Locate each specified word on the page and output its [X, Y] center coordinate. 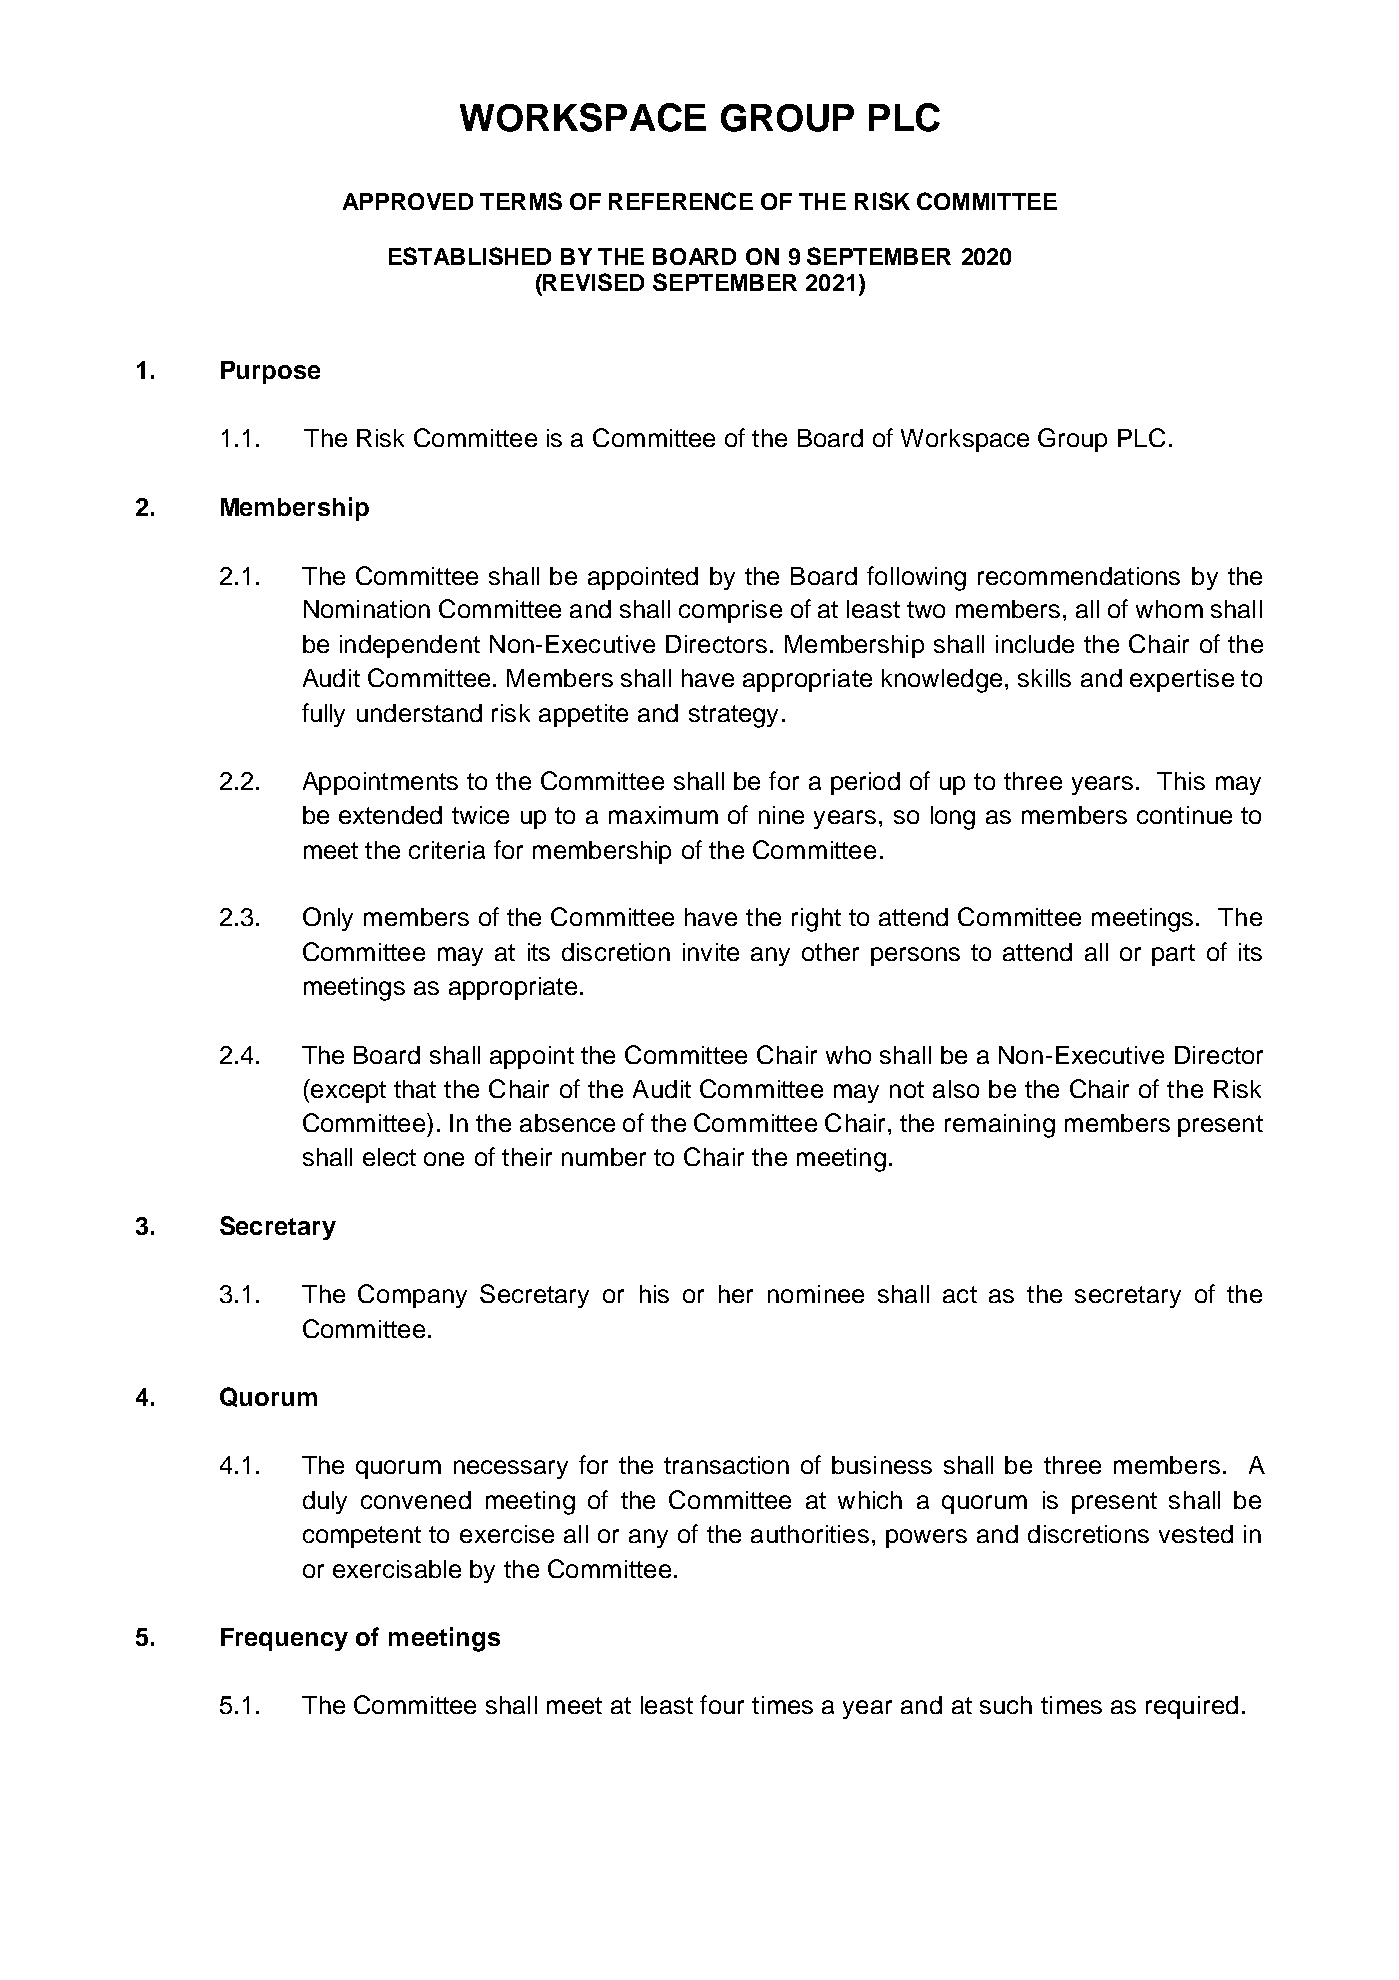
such [1006, 1705]
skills [1044, 678]
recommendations [1079, 576]
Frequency [284, 1639]
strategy [733, 716]
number [604, 1157]
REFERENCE [681, 201]
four [722, 1704]
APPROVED [408, 201]
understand [419, 713]
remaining [1000, 1126]
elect [389, 1157]
